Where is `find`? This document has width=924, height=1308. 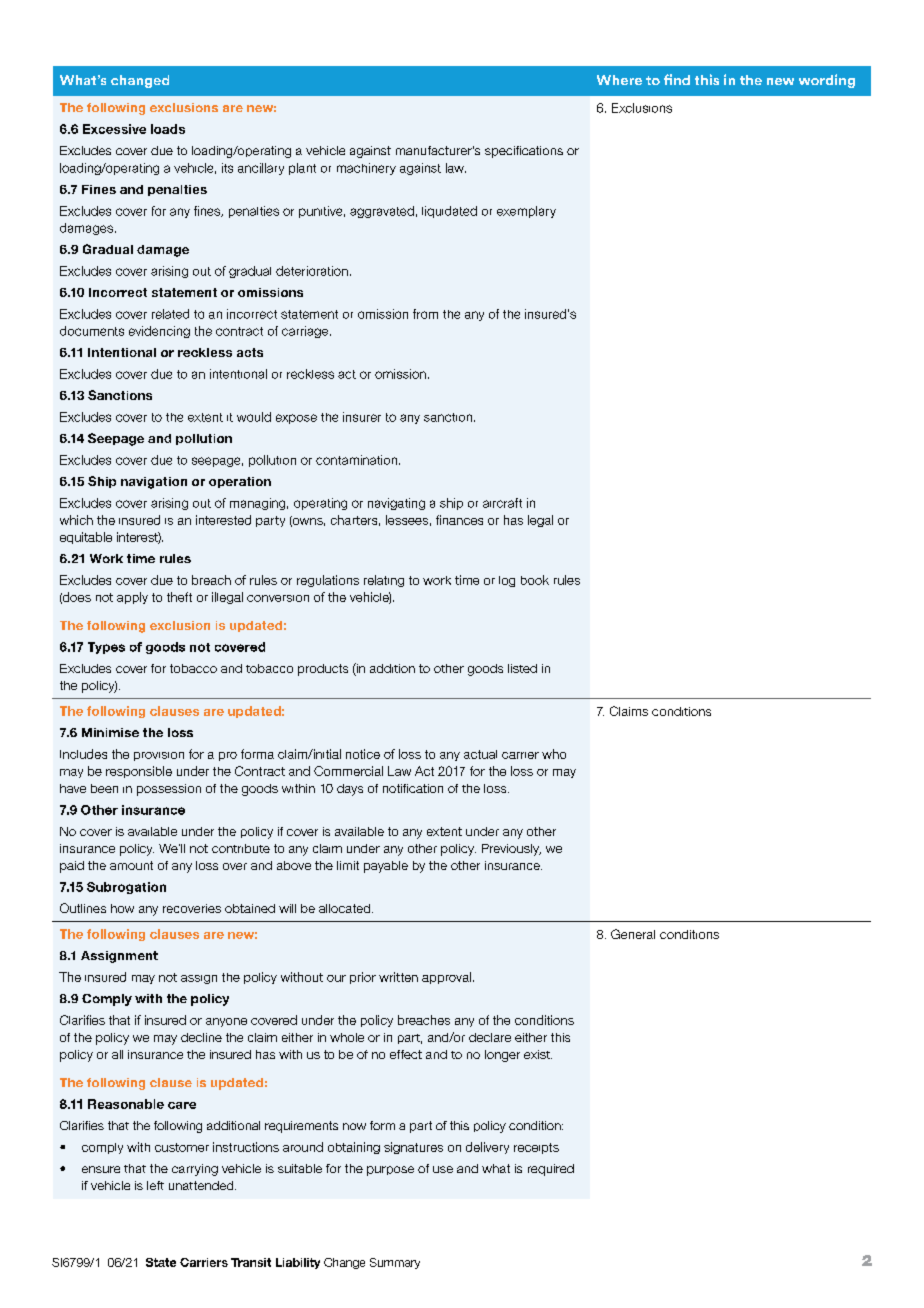 find is located at coordinates (677, 79).
